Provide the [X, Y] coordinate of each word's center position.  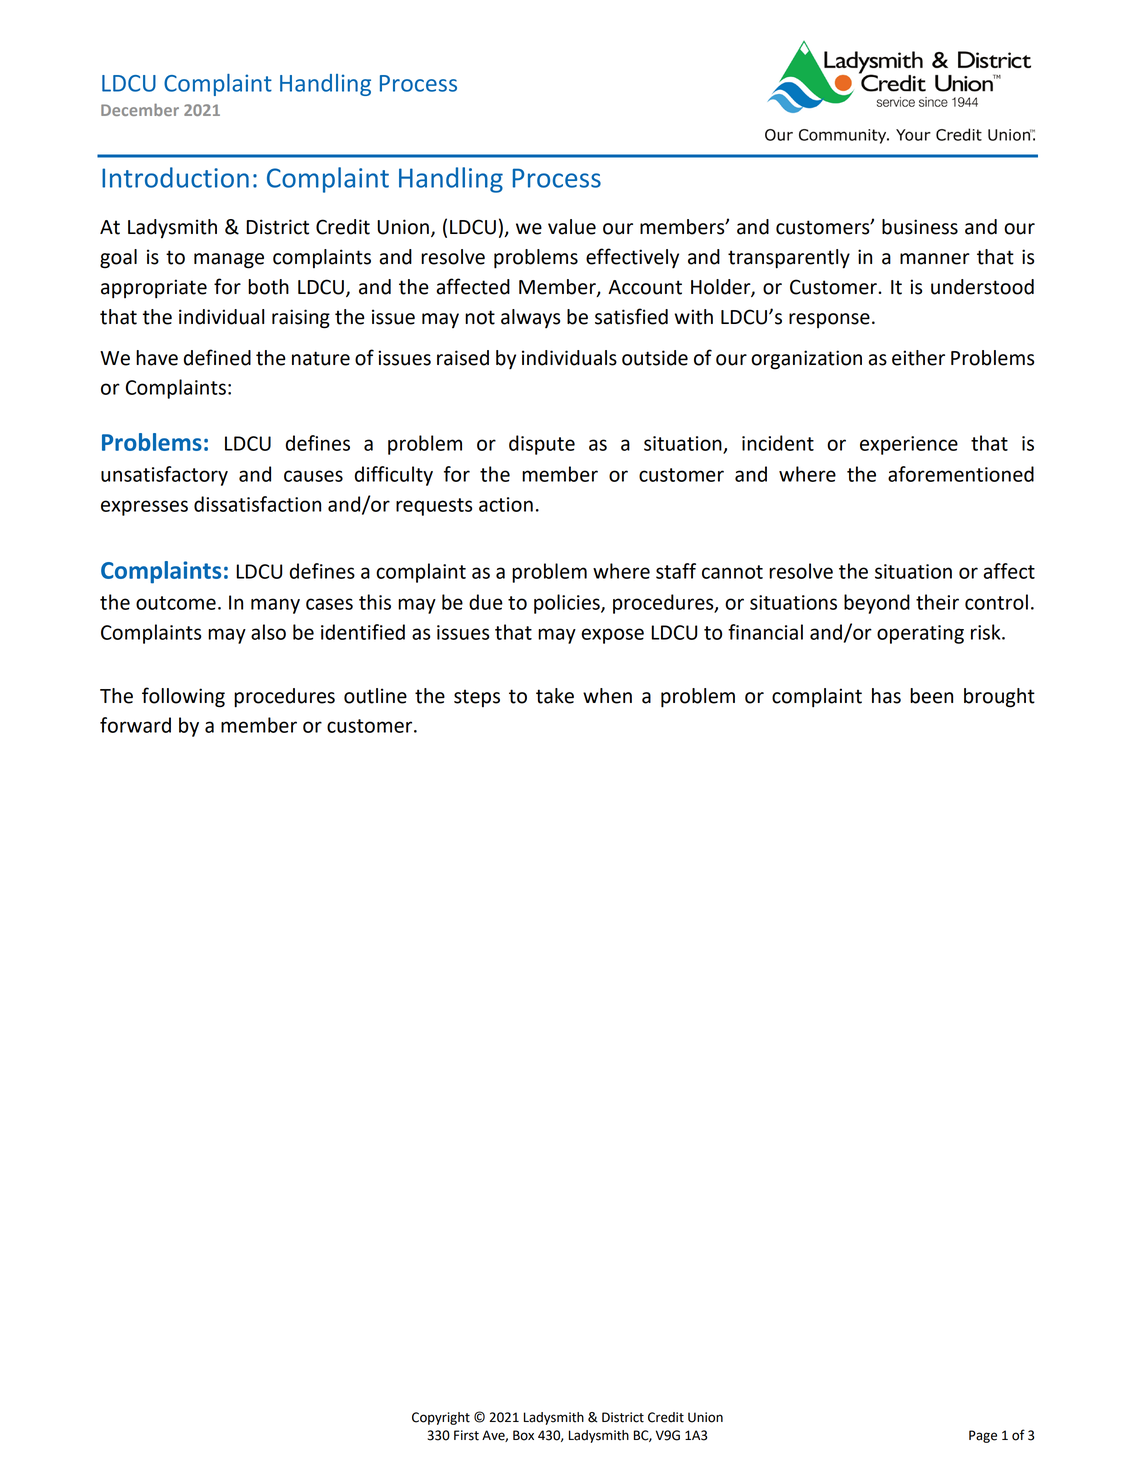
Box [523, 1435]
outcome [176, 603]
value [572, 227]
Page [983, 1436]
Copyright [441, 1418]
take [555, 696]
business [920, 227]
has [886, 696]
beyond [877, 604]
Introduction [175, 177]
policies [568, 604]
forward [135, 725]
